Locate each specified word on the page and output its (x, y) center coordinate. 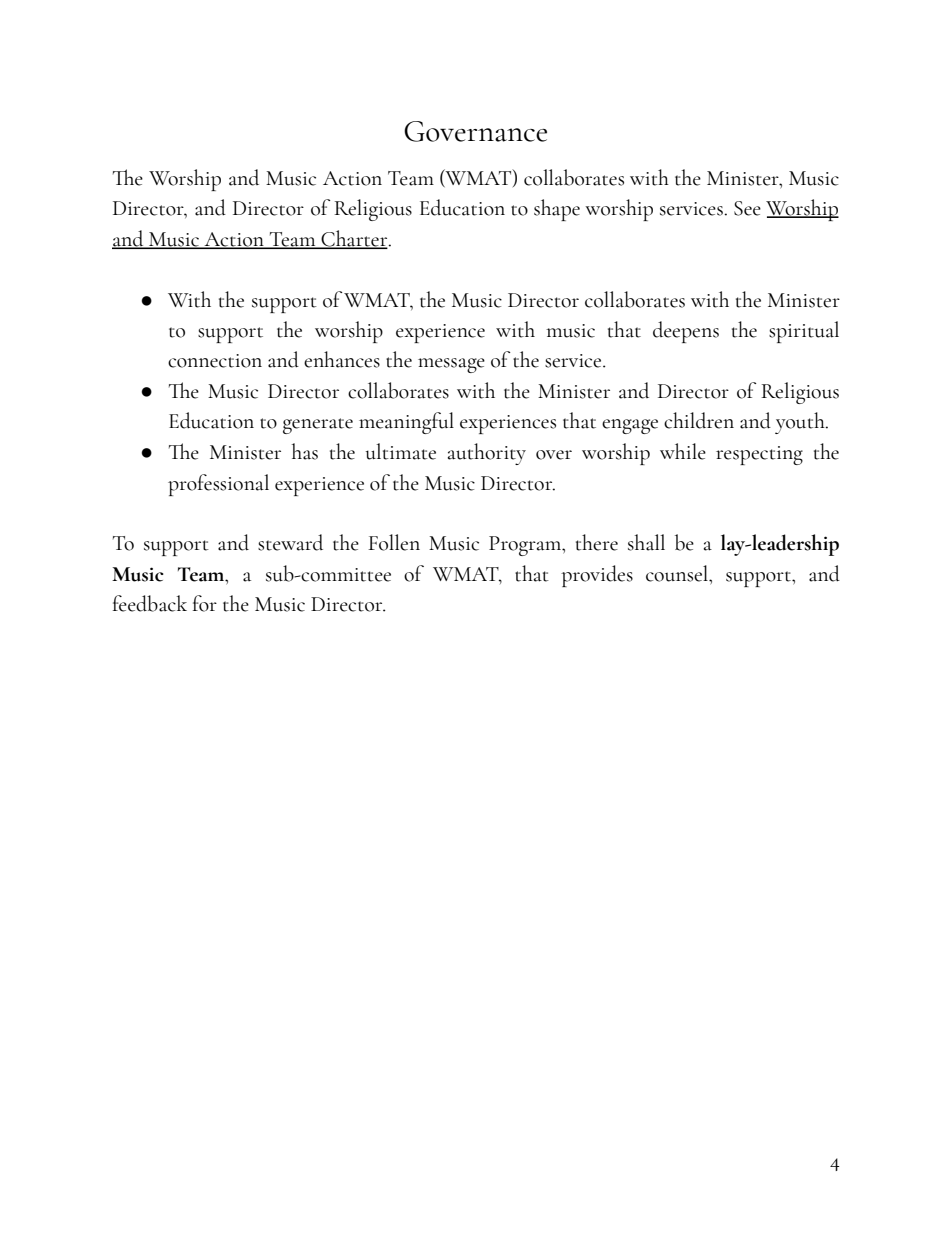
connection (215, 361)
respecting (759, 455)
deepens (686, 332)
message (451, 365)
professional (218, 485)
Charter (354, 239)
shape (557, 210)
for (205, 603)
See (747, 208)
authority (487, 454)
